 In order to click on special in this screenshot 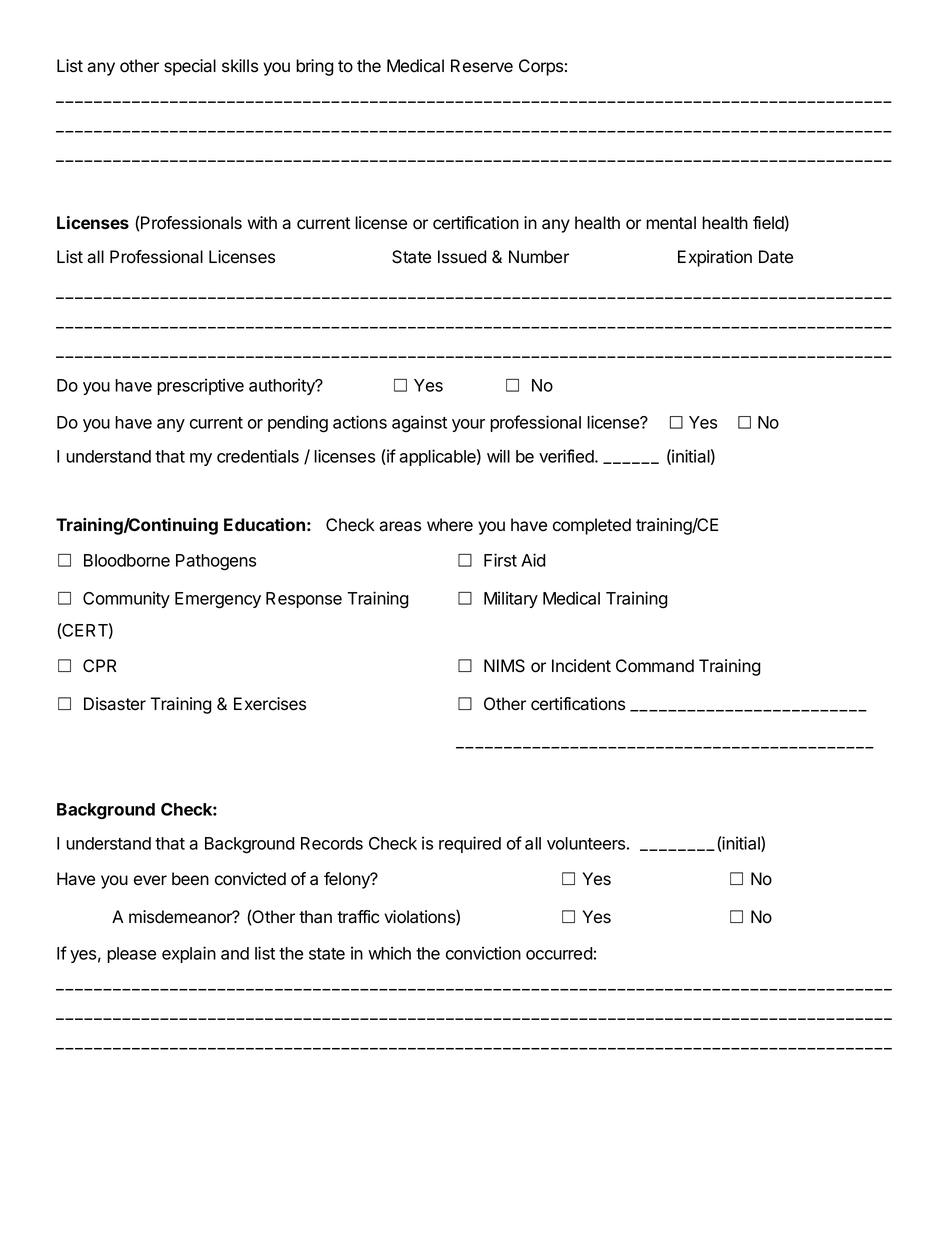, I will do `click(190, 67)`.
